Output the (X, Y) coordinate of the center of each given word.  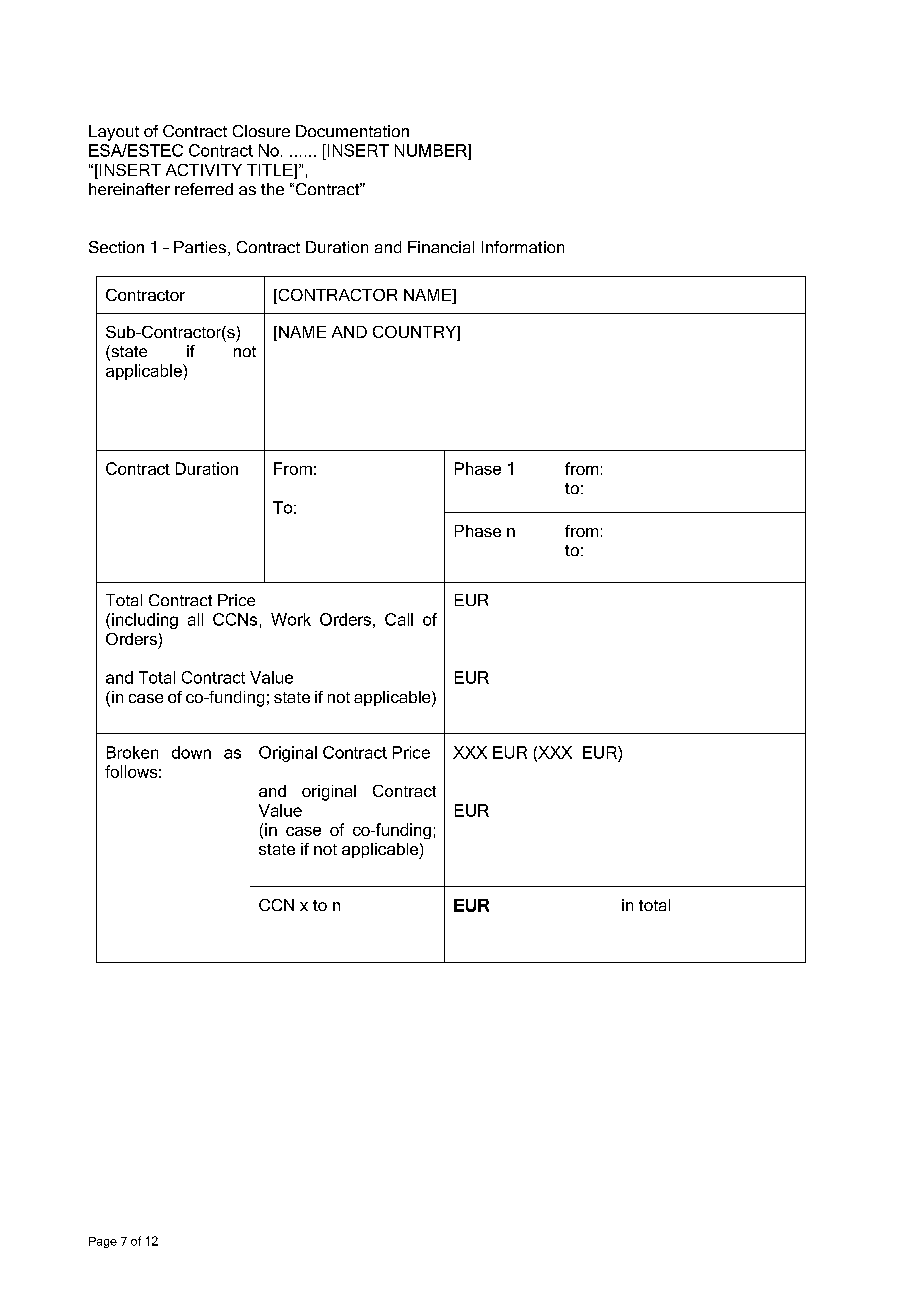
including (145, 621)
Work (291, 619)
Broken (132, 752)
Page (103, 1242)
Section (116, 247)
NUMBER (432, 150)
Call (399, 619)
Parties (200, 247)
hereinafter (129, 189)
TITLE (271, 170)
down (191, 752)
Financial (441, 247)
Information (523, 247)
